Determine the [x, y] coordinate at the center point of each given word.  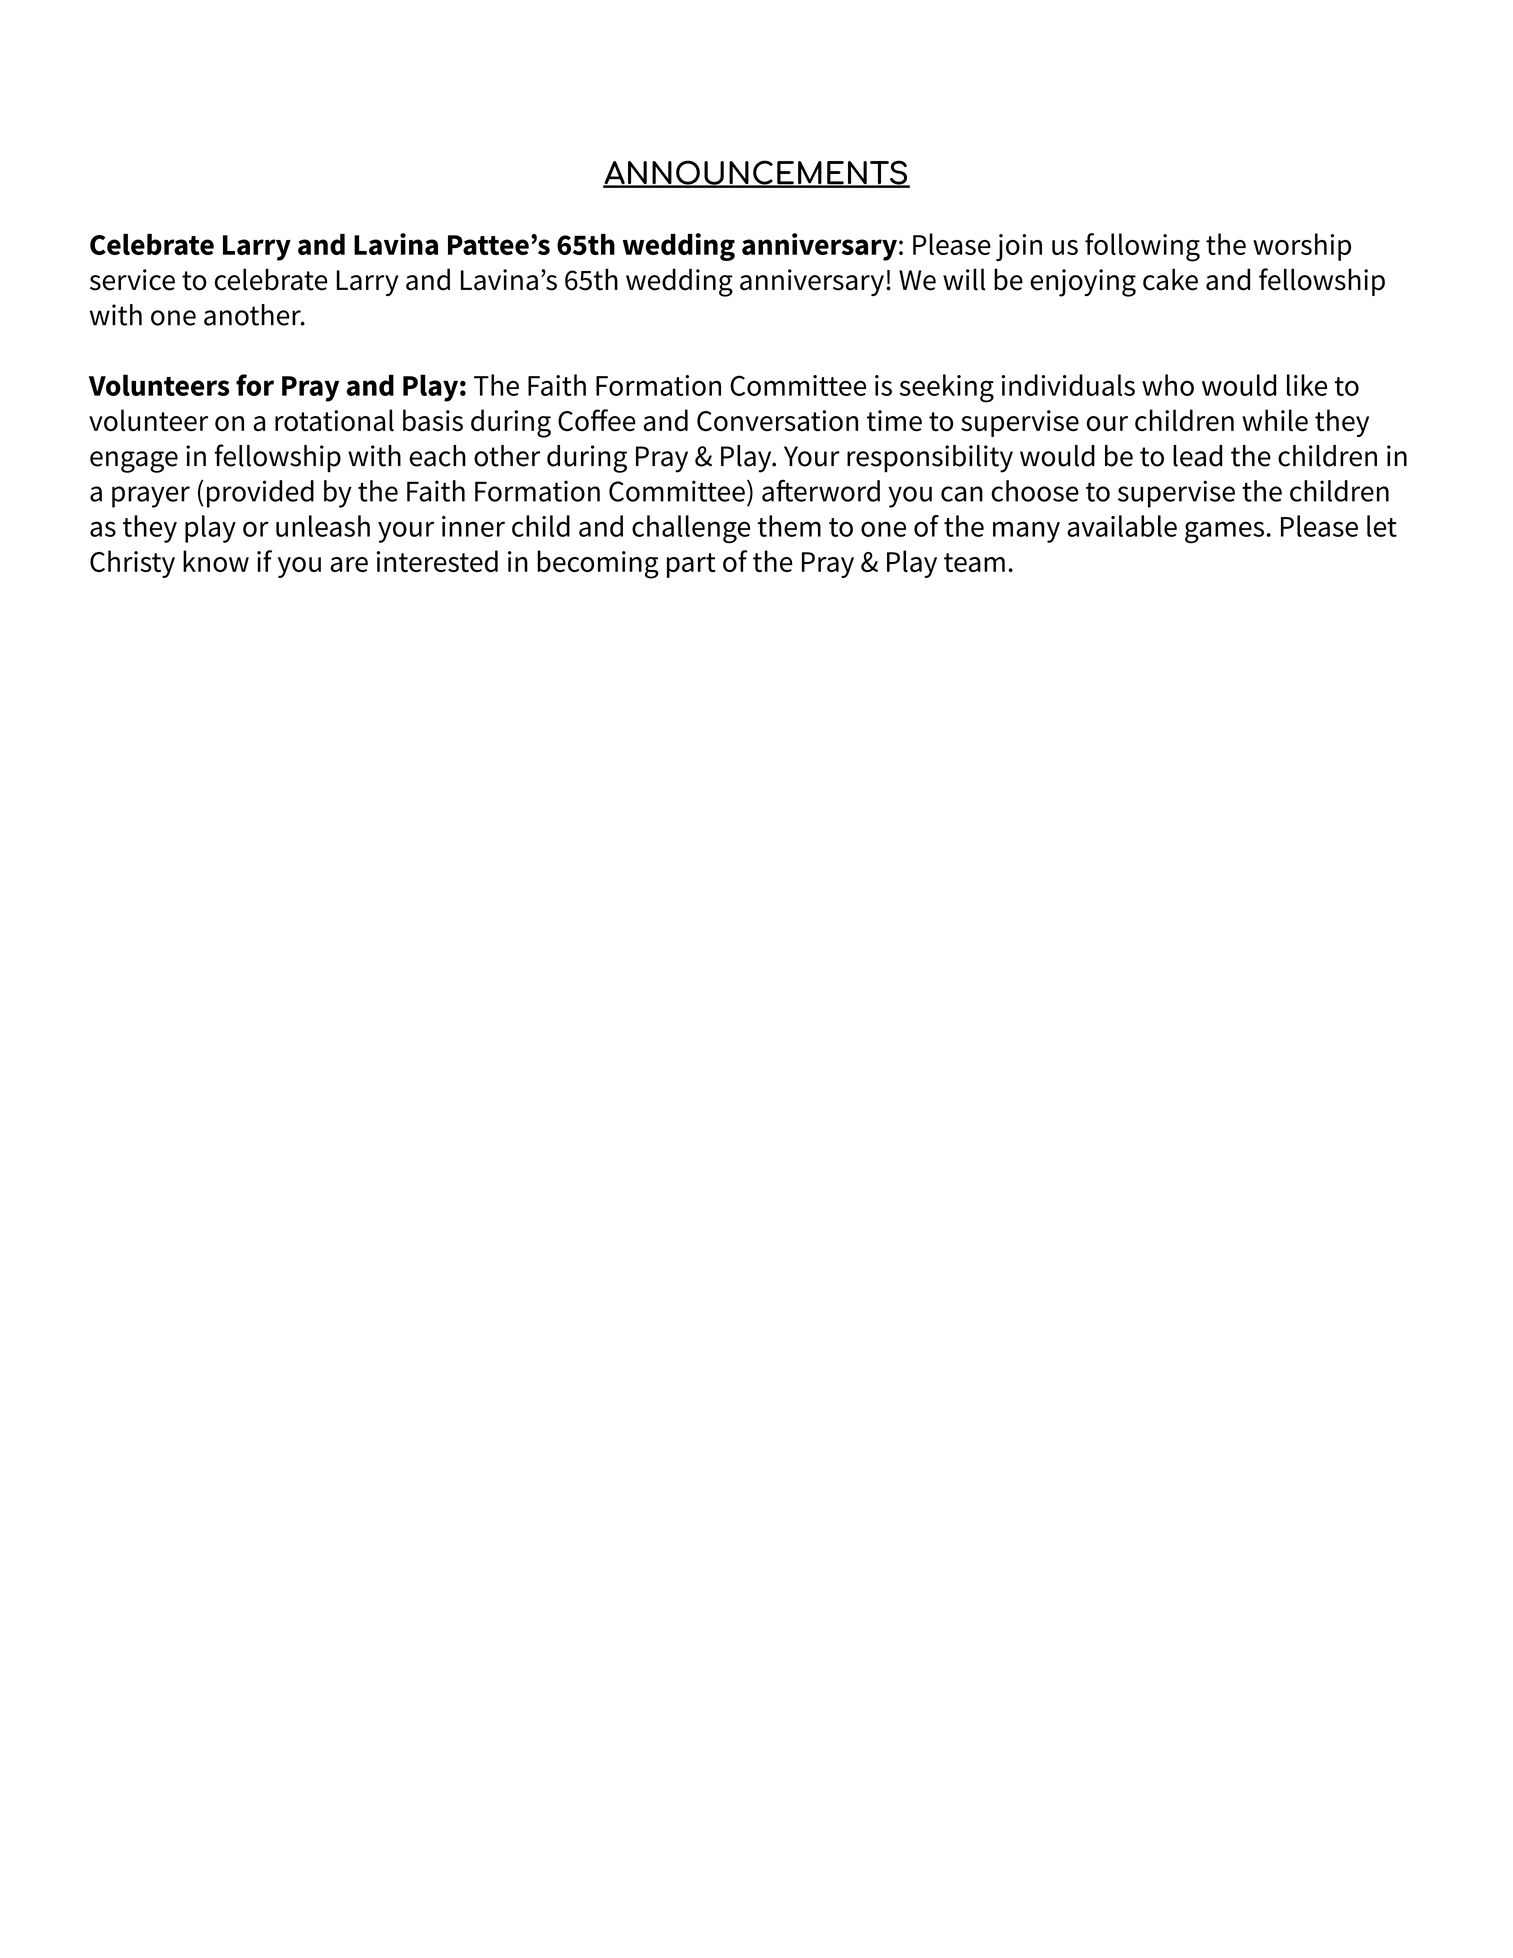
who [1168, 385]
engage [134, 462]
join [1019, 247]
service [132, 280]
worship [1302, 247]
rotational [334, 420]
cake [1170, 279]
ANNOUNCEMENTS [756, 173]
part [691, 565]
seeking [947, 388]
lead [1197, 456]
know [216, 561]
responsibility [930, 459]
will [964, 279]
